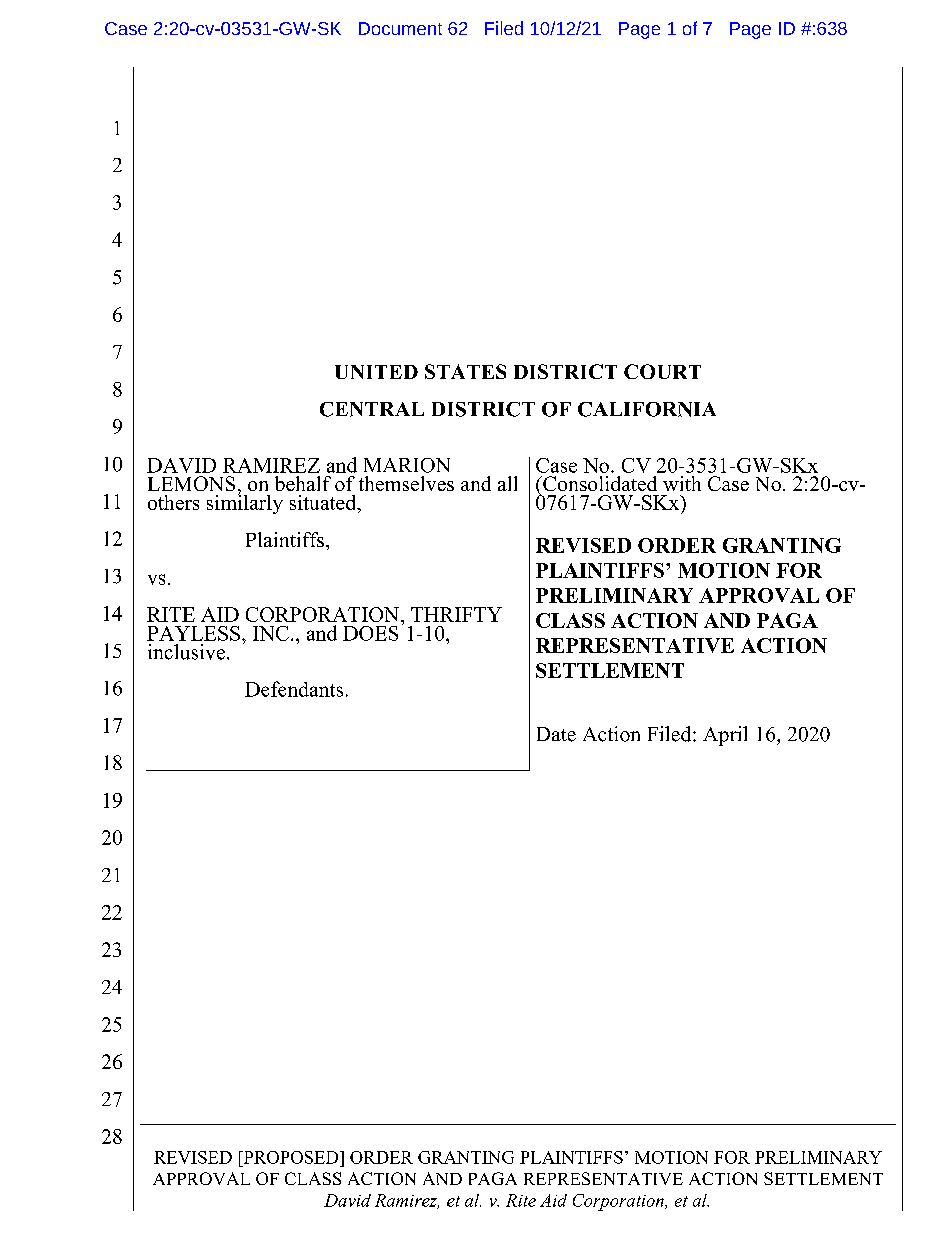 This page has height=1233, width=952. What do you see at coordinates (294, 689) in the page?
I see `Defendants` at bounding box center [294, 689].
